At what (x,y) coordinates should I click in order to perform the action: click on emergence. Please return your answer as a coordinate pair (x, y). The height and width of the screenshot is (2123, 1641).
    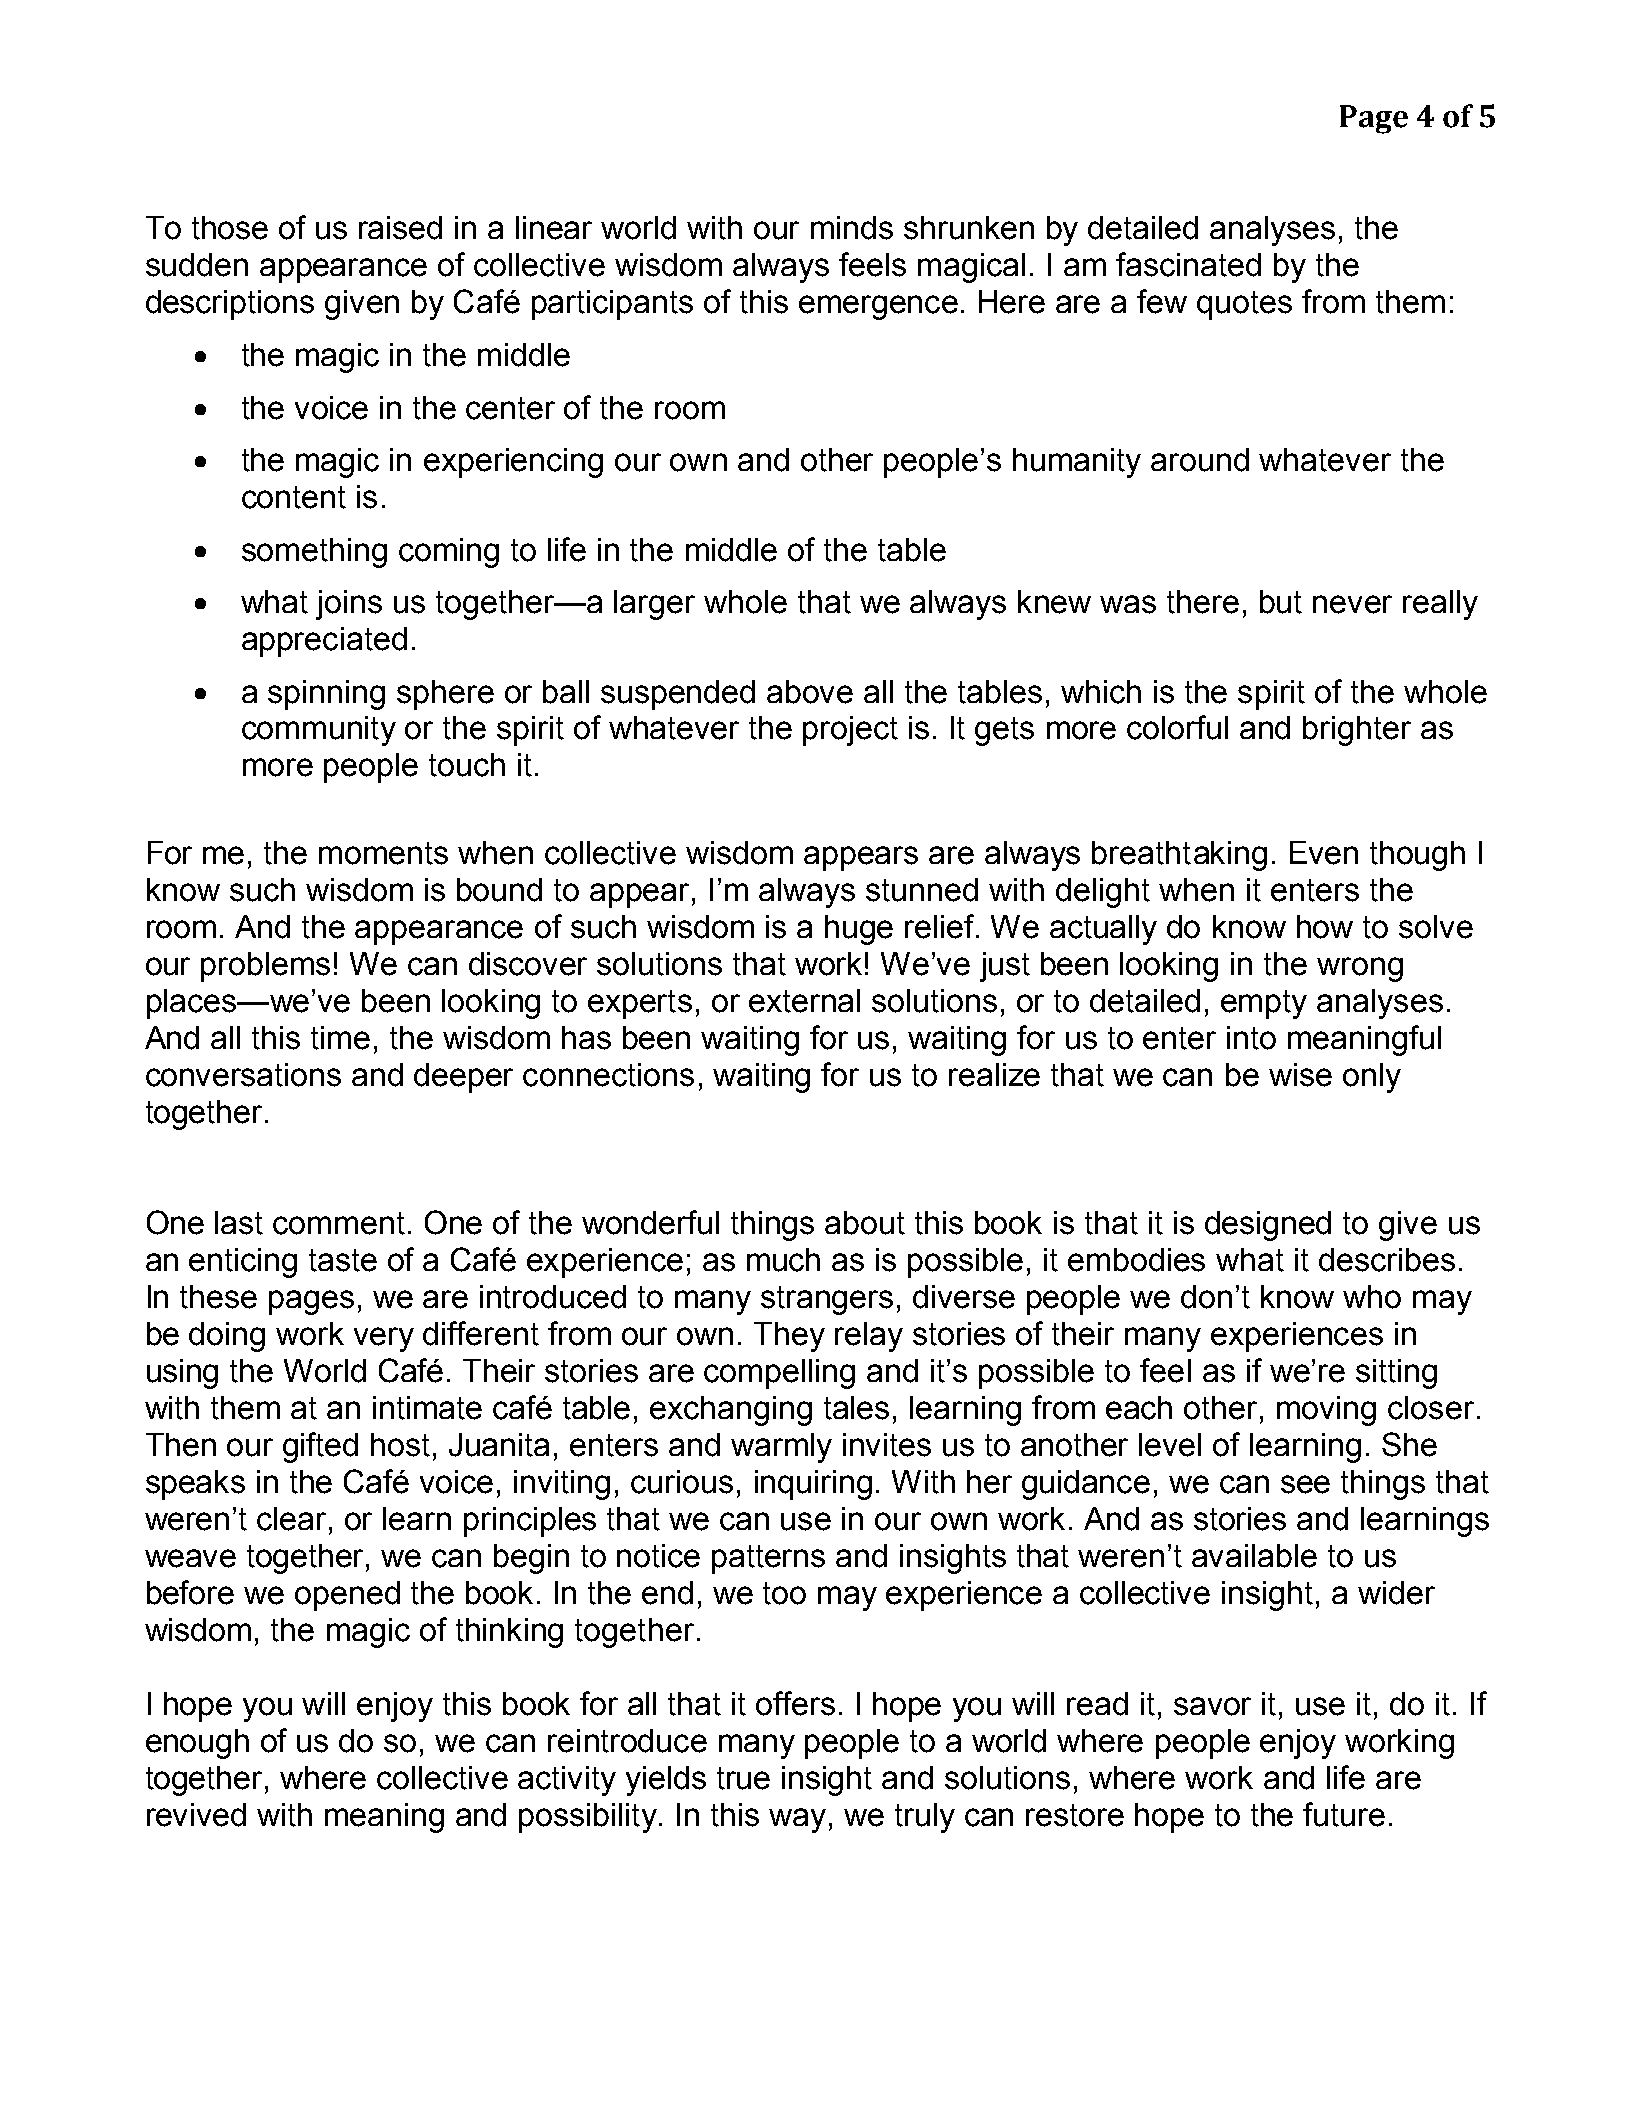
    Looking at the image, I should click on (878, 307).
